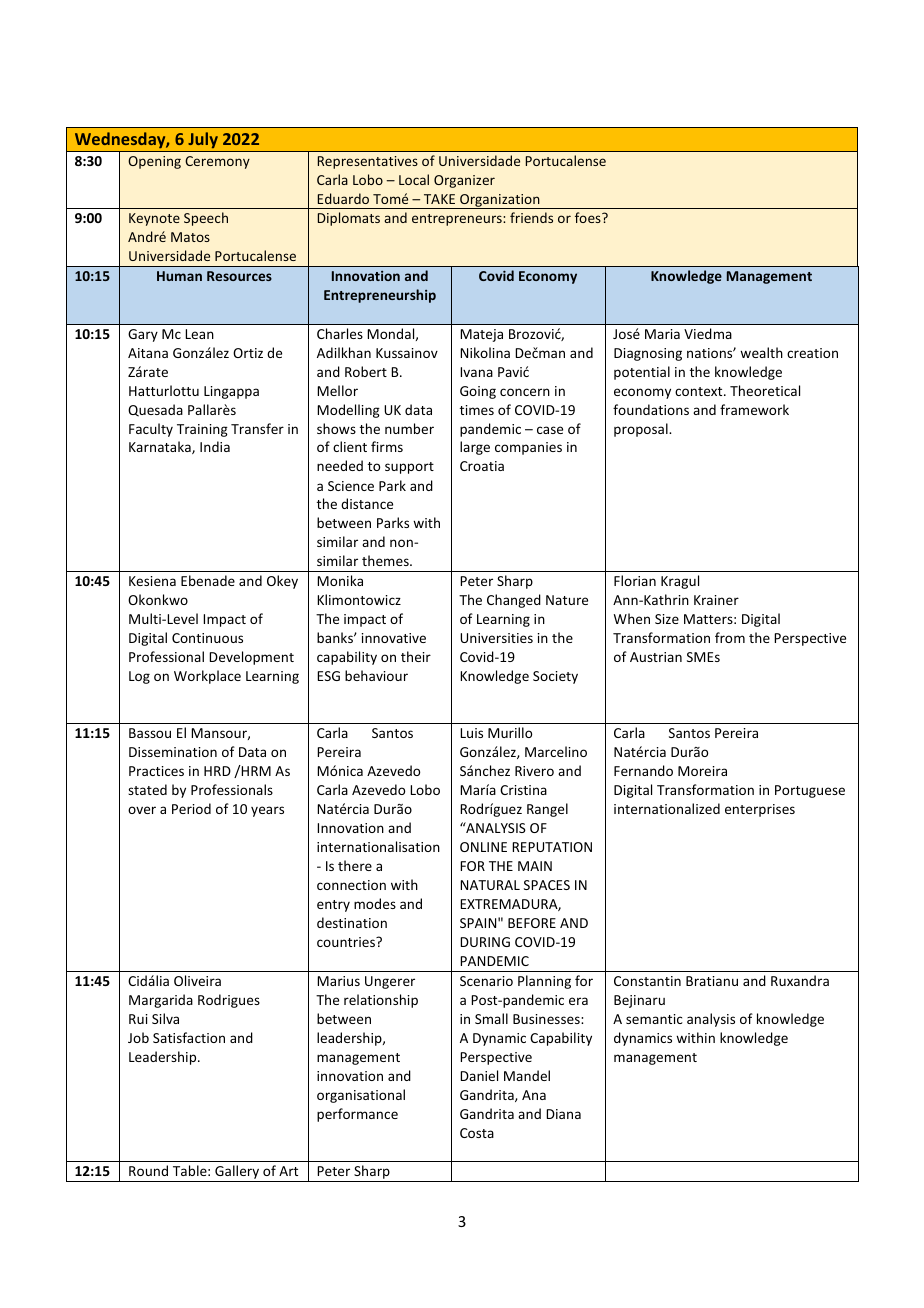  What do you see at coordinates (217, 162) in the document?
I see `Ceremony` at bounding box center [217, 162].
